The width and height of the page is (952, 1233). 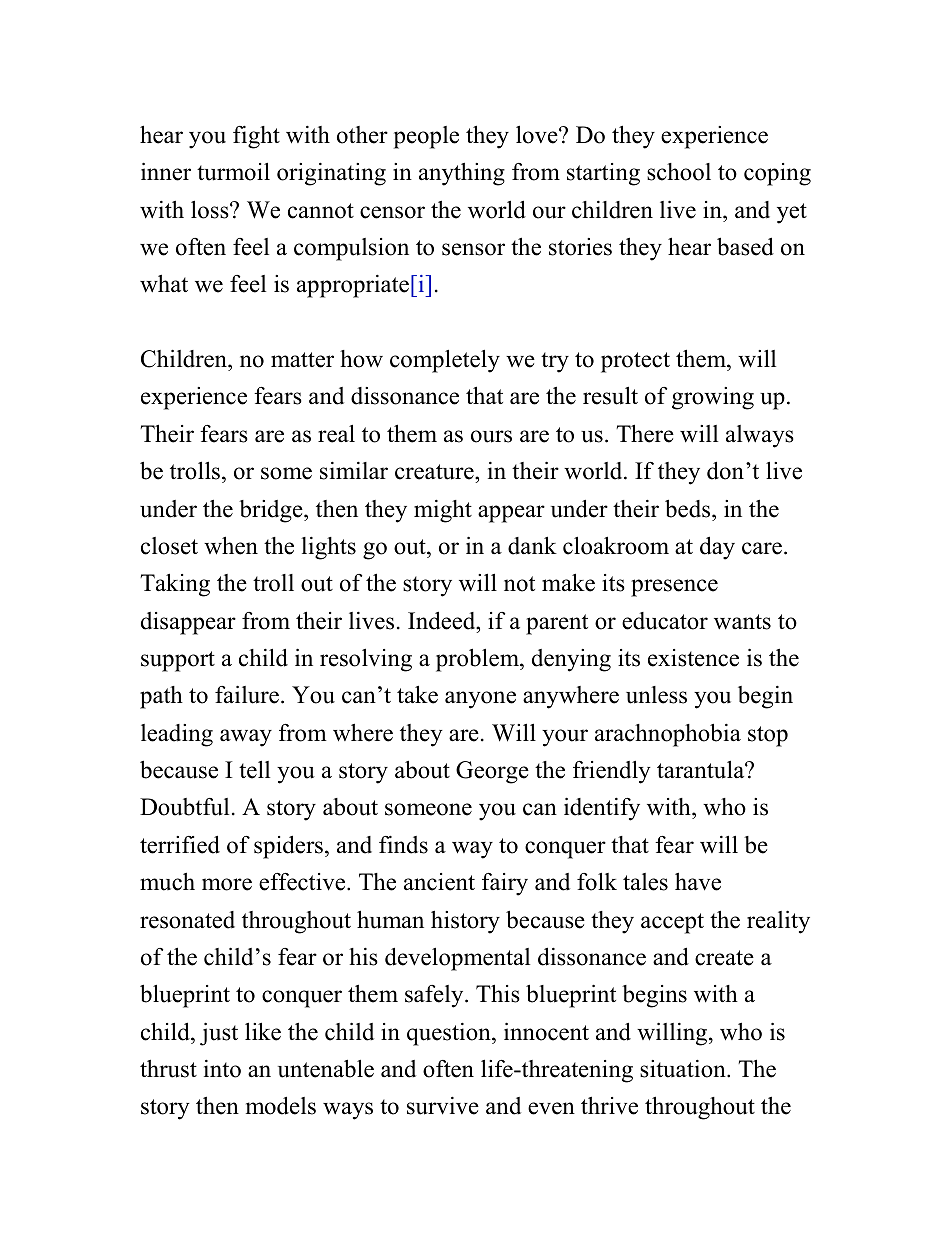 What do you see at coordinates (698, 882) in the page?
I see `have` at bounding box center [698, 882].
